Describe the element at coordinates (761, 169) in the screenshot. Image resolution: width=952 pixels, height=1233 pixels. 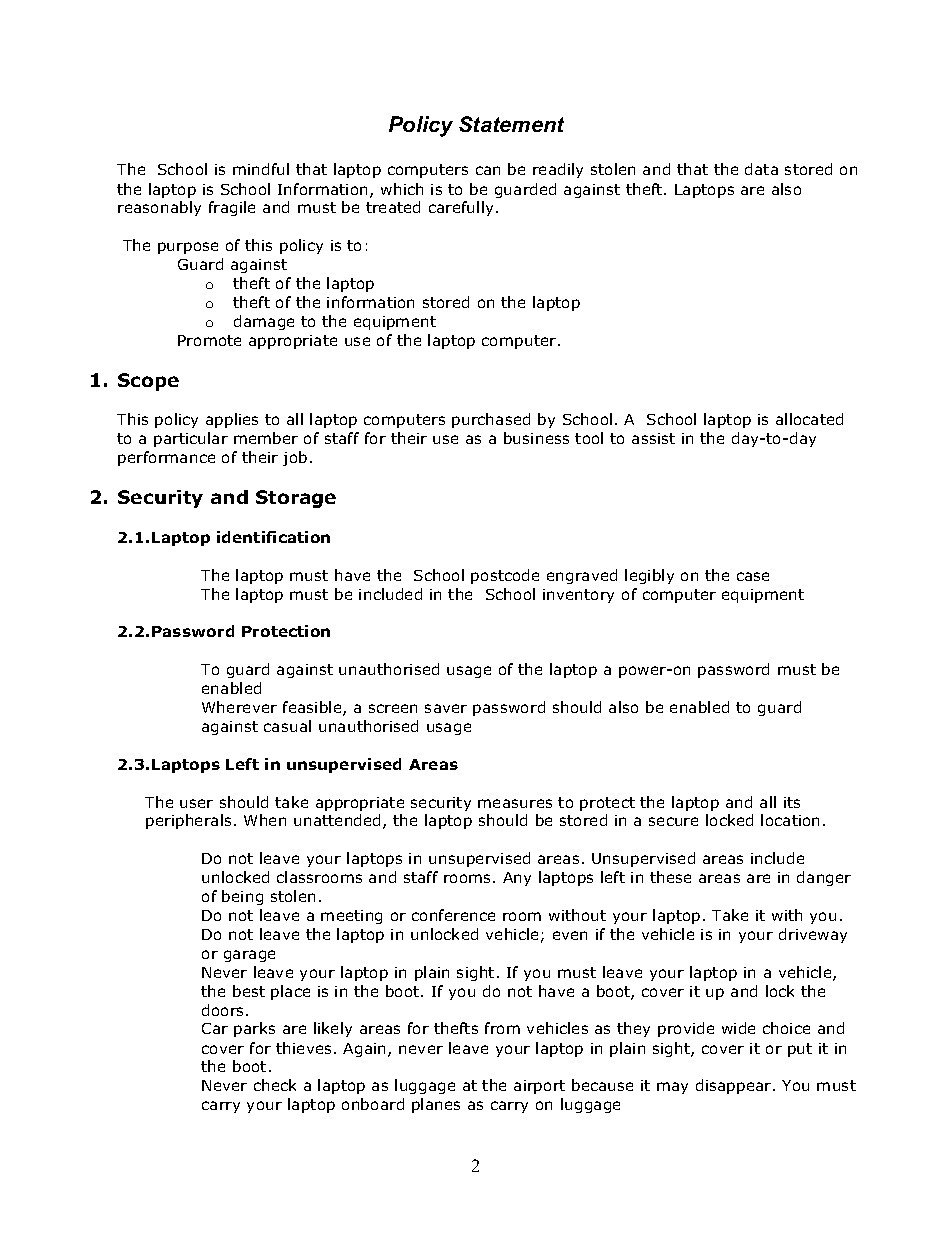
I see `data` at that location.
